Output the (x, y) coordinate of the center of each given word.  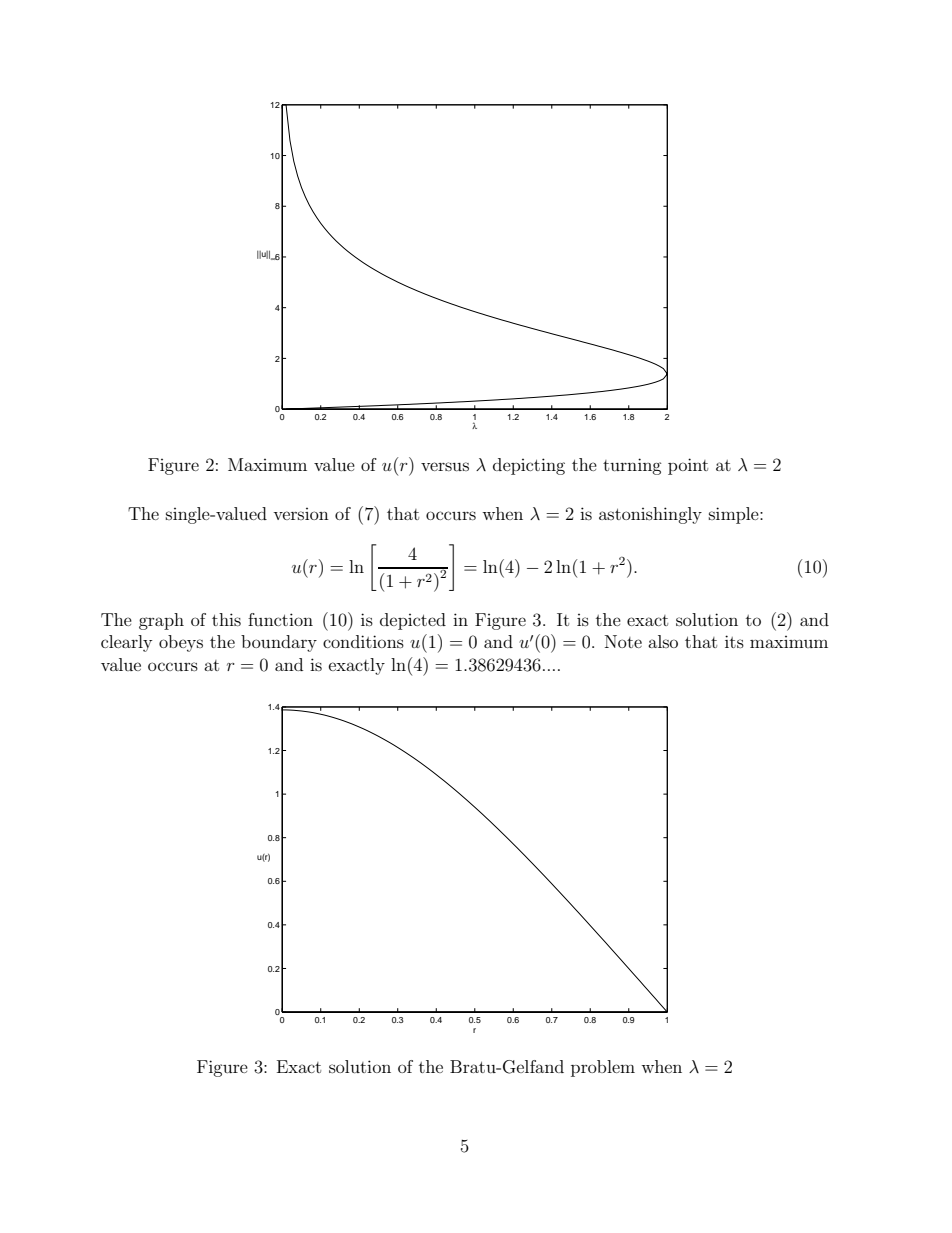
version (301, 514)
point (688, 466)
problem (603, 1068)
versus (445, 466)
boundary (279, 643)
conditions (363, 641)
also (663, 641)
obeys (181, 643)
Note (623, 641)
